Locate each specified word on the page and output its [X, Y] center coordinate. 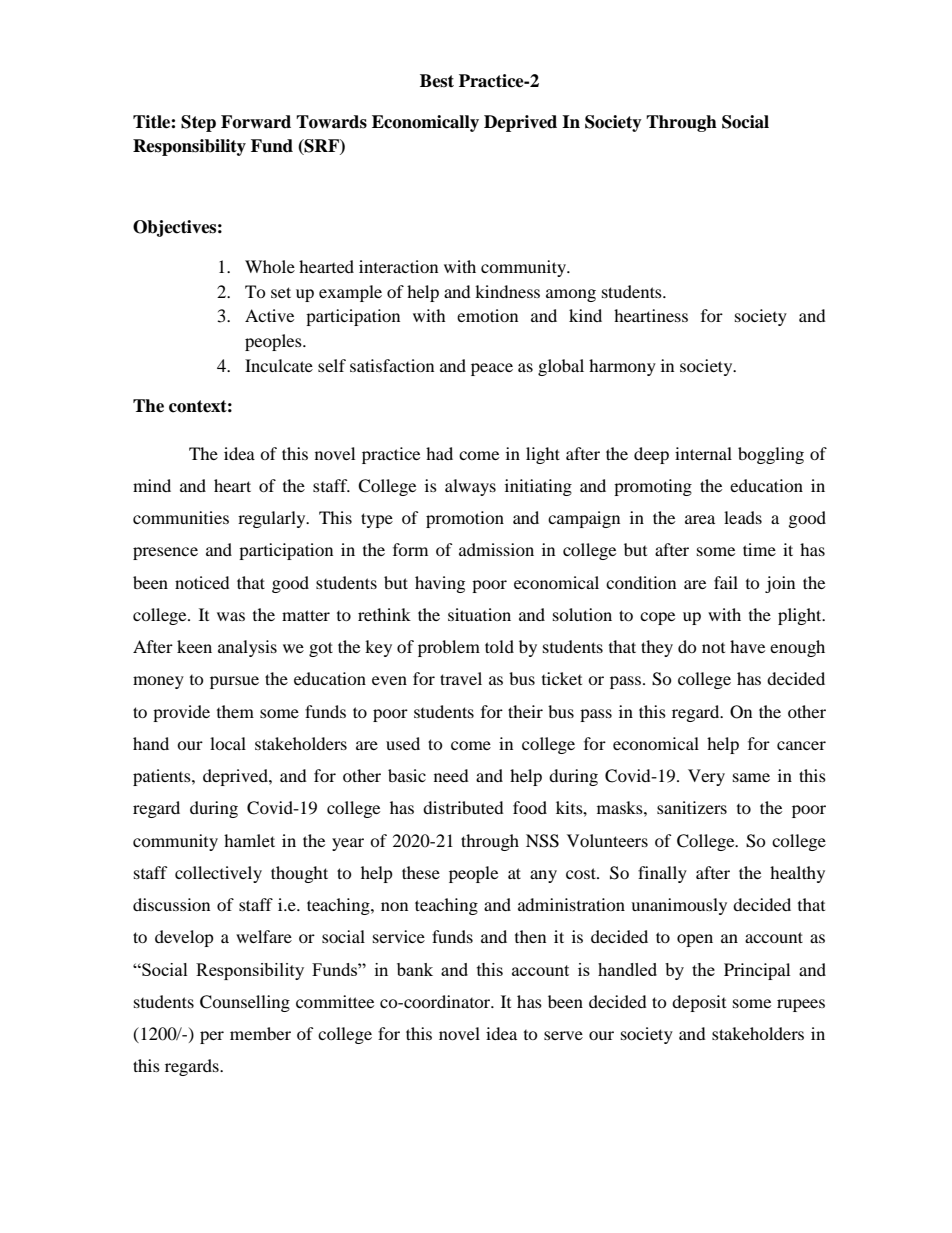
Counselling [245, 1003]
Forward [256, 122]
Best [437, 81]
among [571, 295]
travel [461, 678]
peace [492, 369]
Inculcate [279, 365]
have [747, 646]
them [235, 711]
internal [703, 453]
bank [415, 969]
